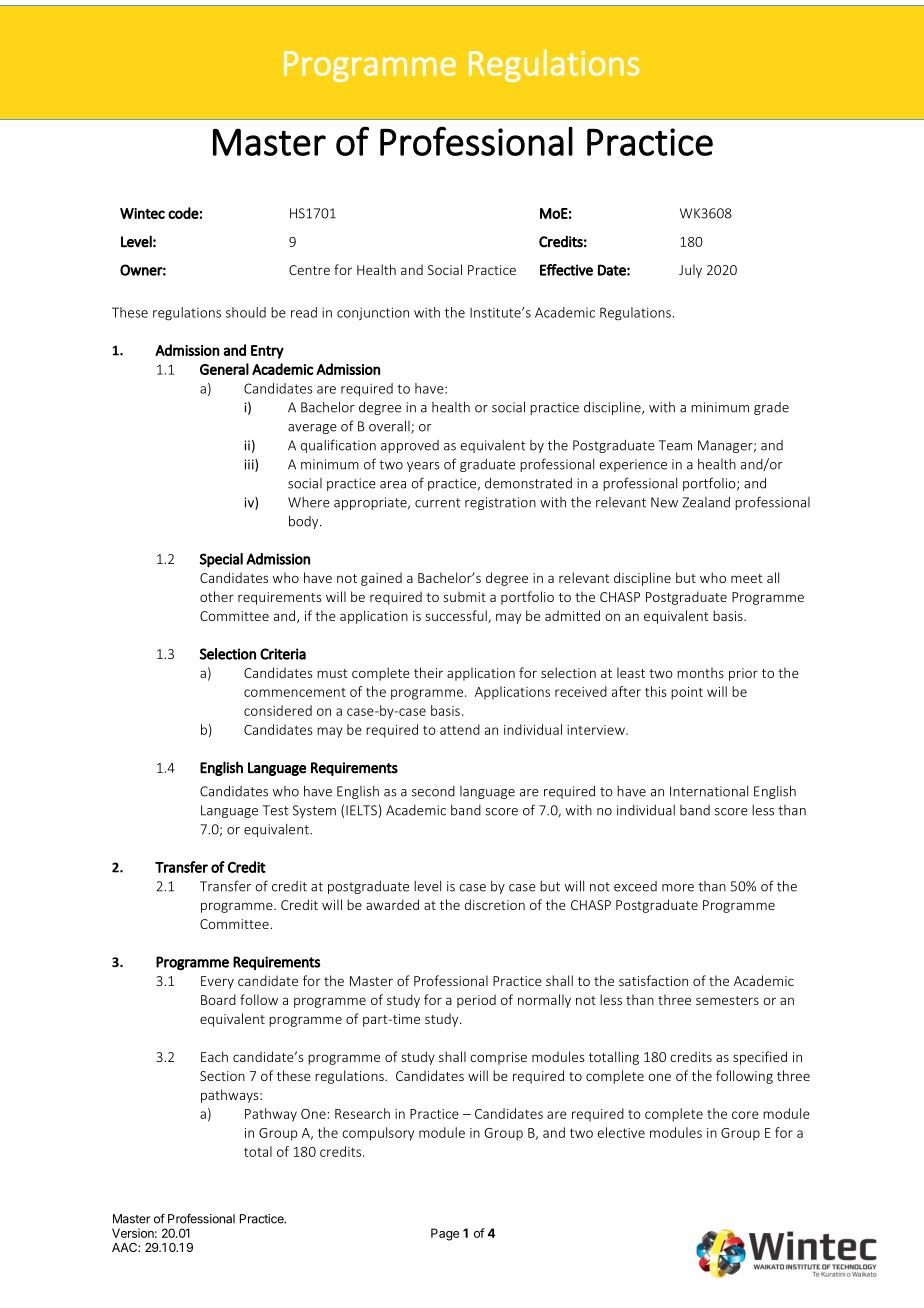  What do you see at coordinates (309, 270) in the page?
I see `Centre` at bounding box center [309, 270].
